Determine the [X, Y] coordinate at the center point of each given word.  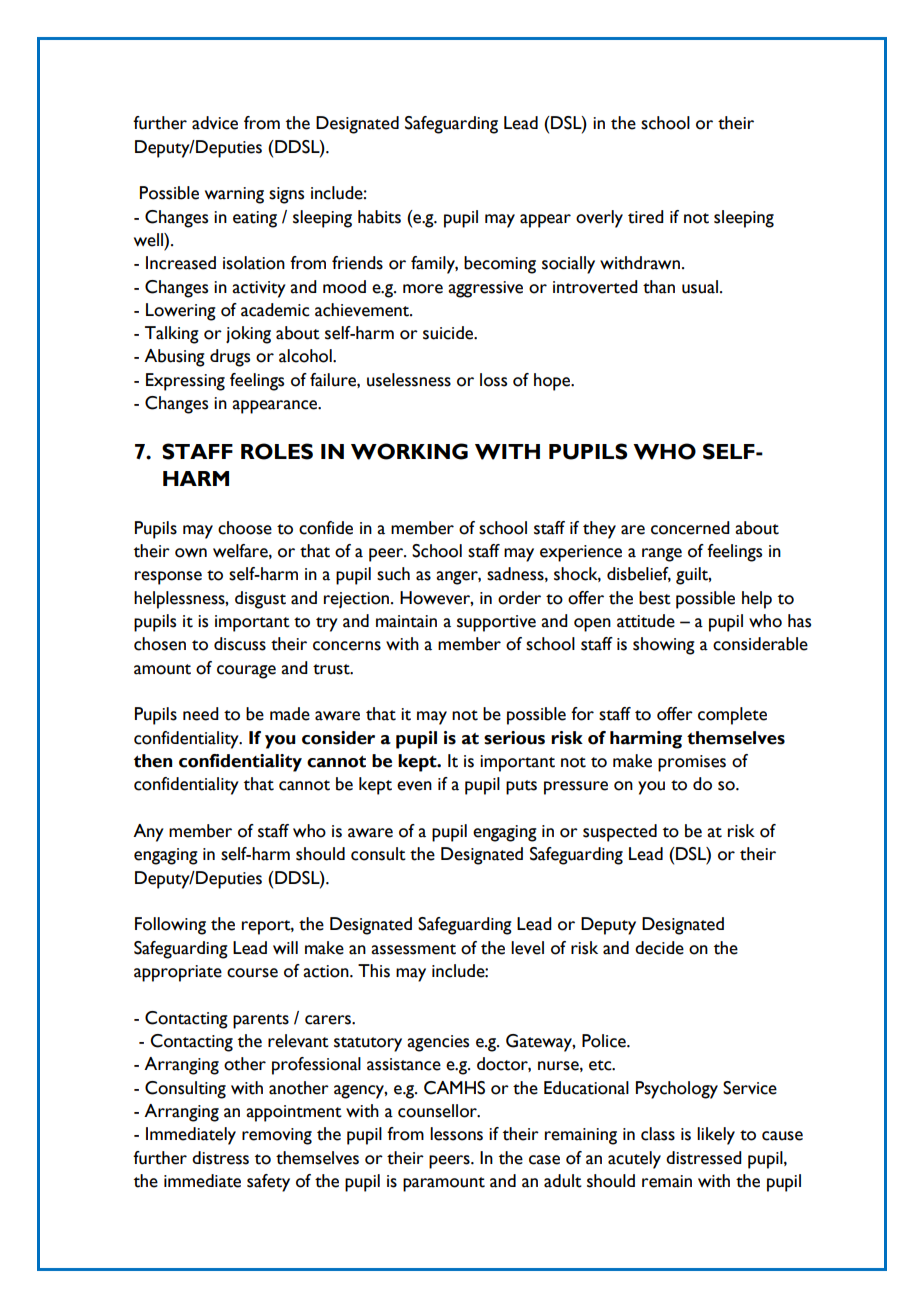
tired [646, 217]
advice [215, 123]
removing [277, 1136]
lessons [456, 1134]
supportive [496, 623]
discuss [240, 644]
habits [379, 217]
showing [664, 646]
